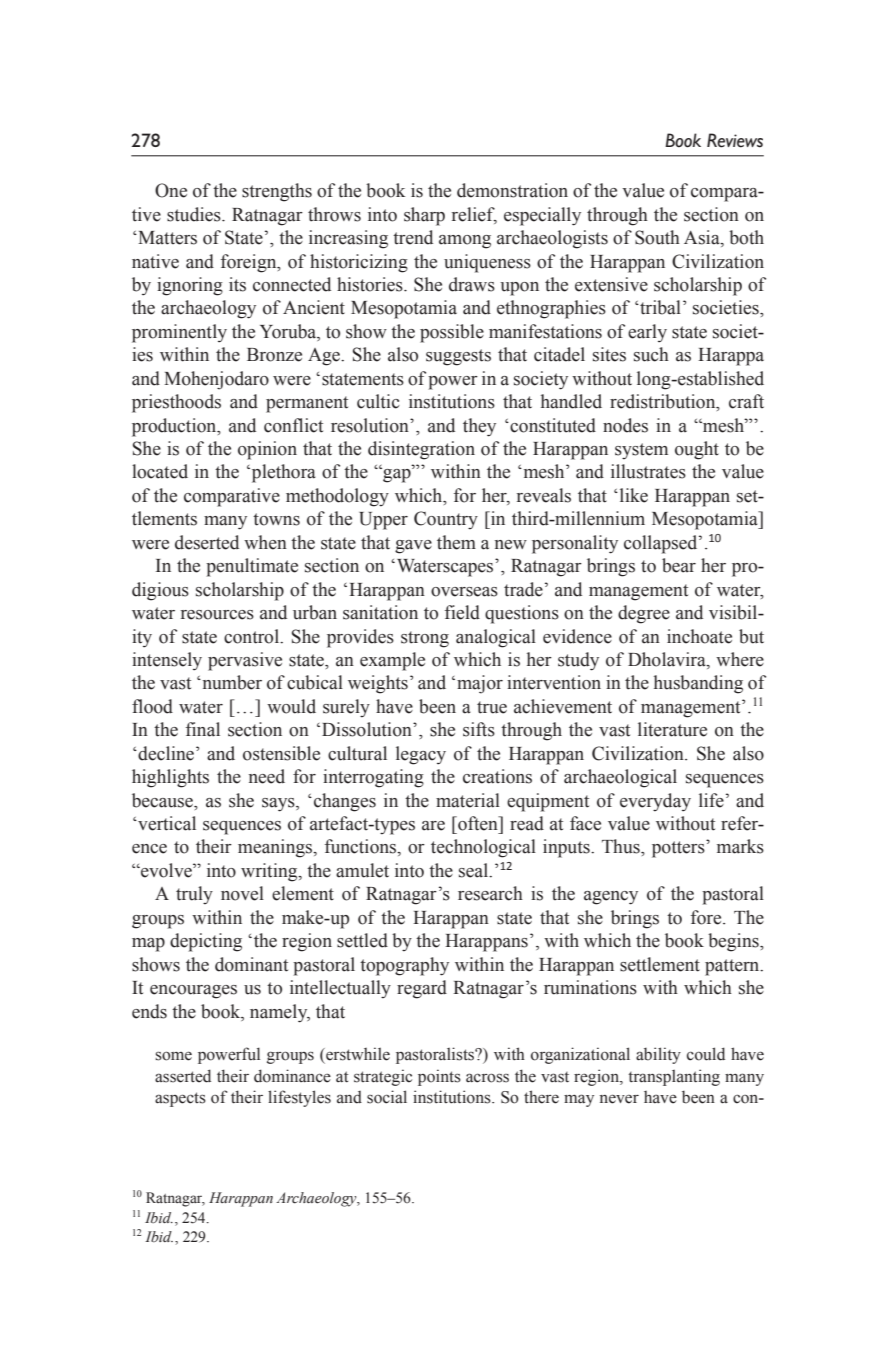  Describe the element at coordinates (183, 1076) in the document. I see `asserted` at that location.
